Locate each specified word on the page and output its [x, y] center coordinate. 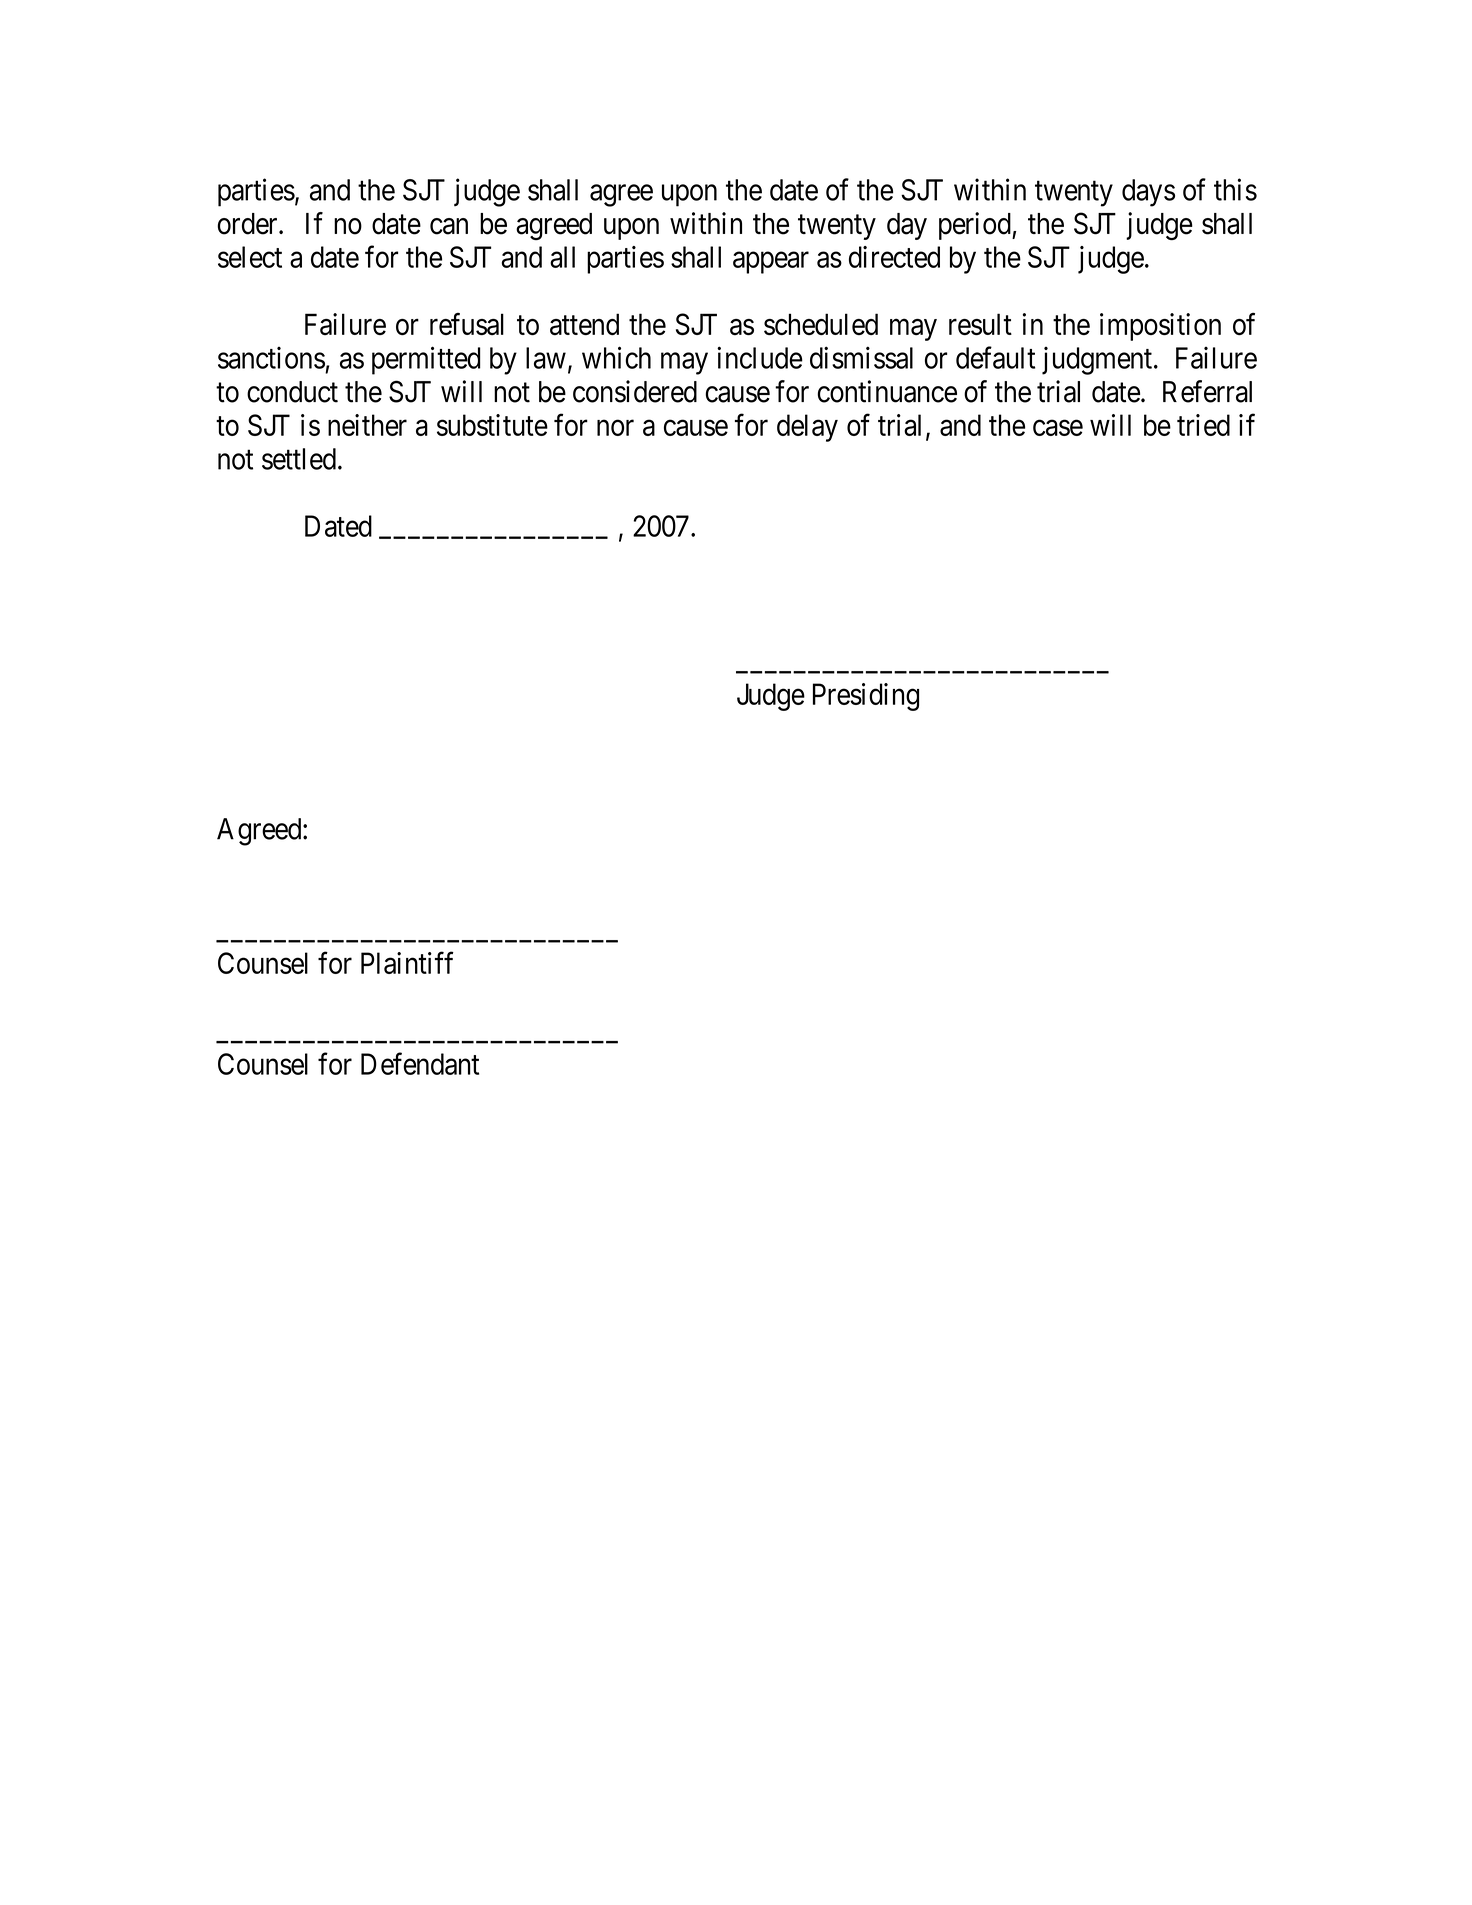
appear [771, 263]
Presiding [866, 697]
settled [299, 459]
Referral [1207, 391]
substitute [492, 425]
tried [1203, 425]
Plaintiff [407, 963]
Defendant [420, 1063]
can [449, 226]
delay [807, 428]
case [1058, 428]
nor [615, 428]
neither [367, 425]
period [976, 226]
